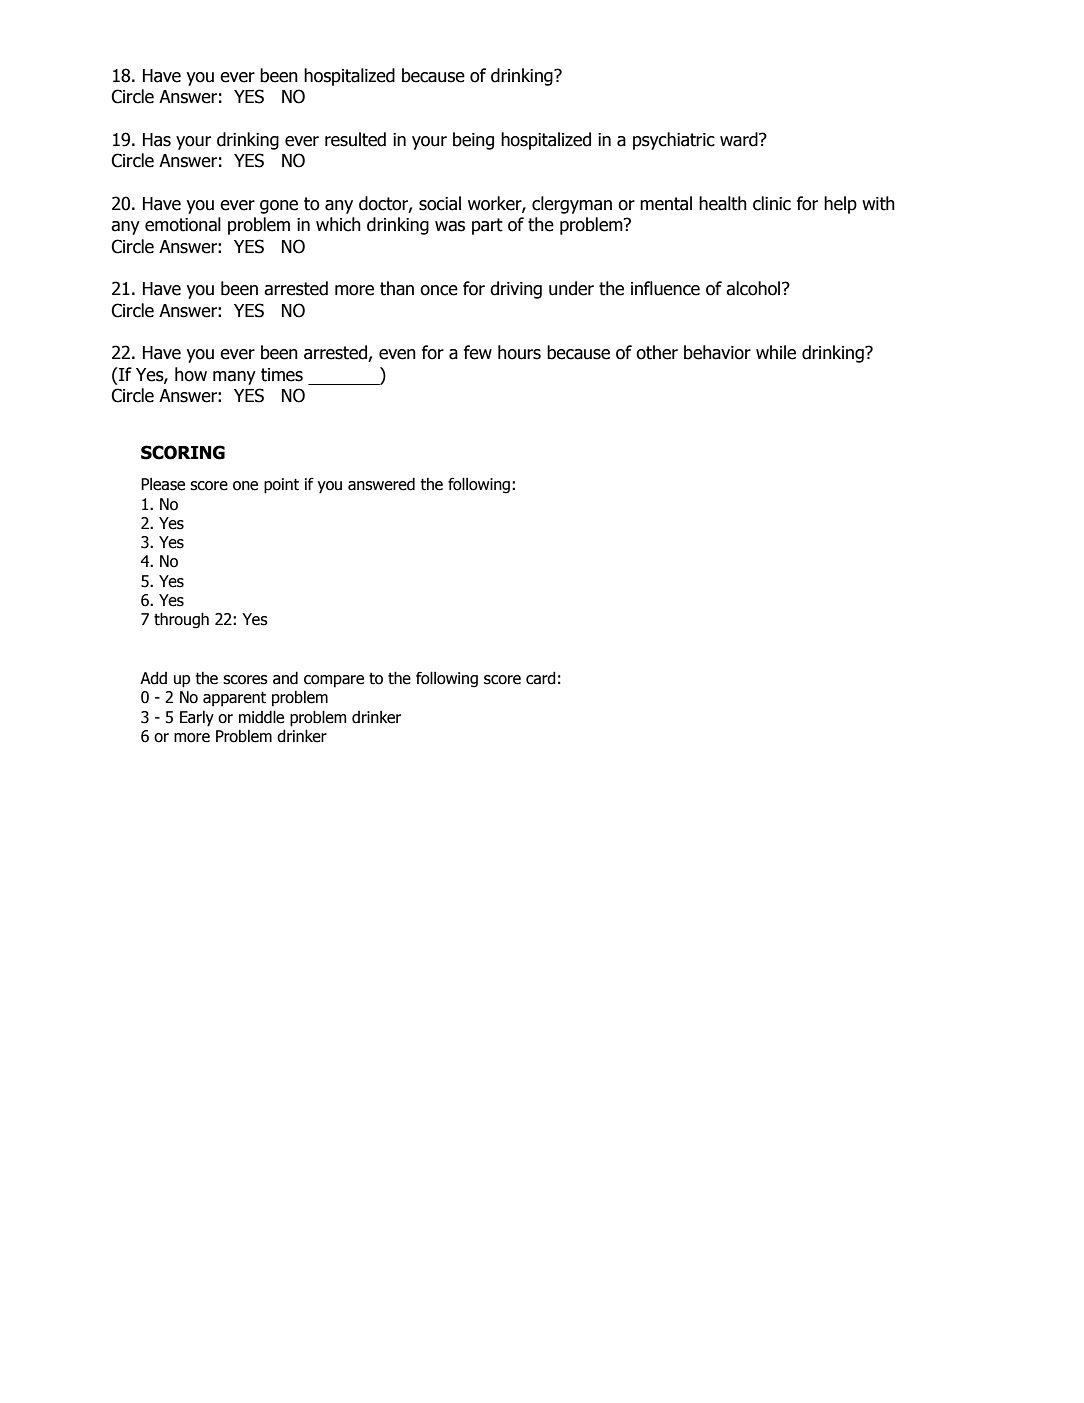 This document has height=1403, width=1084. I want to click on while, so click(776, 352).
